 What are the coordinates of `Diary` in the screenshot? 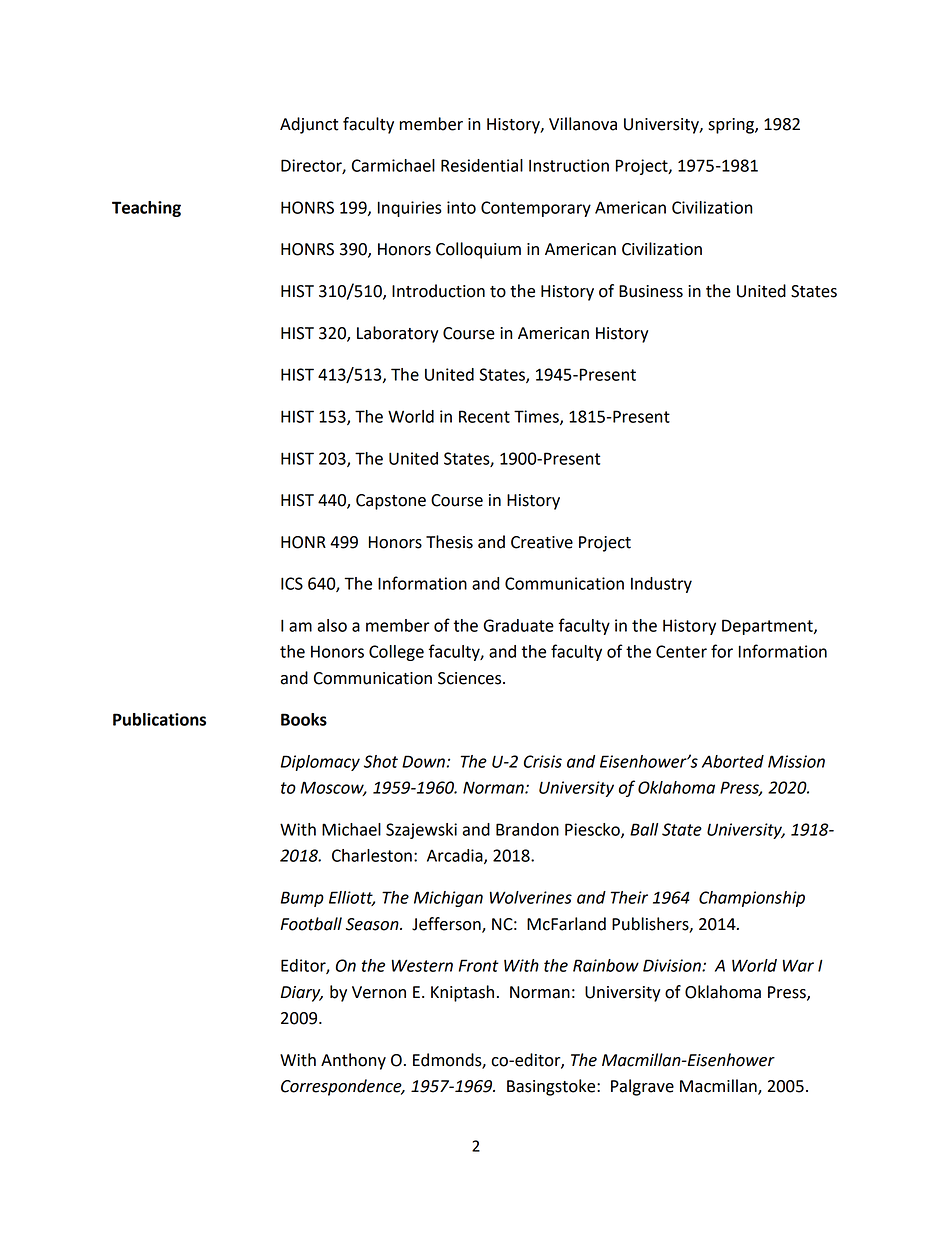 It's located at (302, 994).
